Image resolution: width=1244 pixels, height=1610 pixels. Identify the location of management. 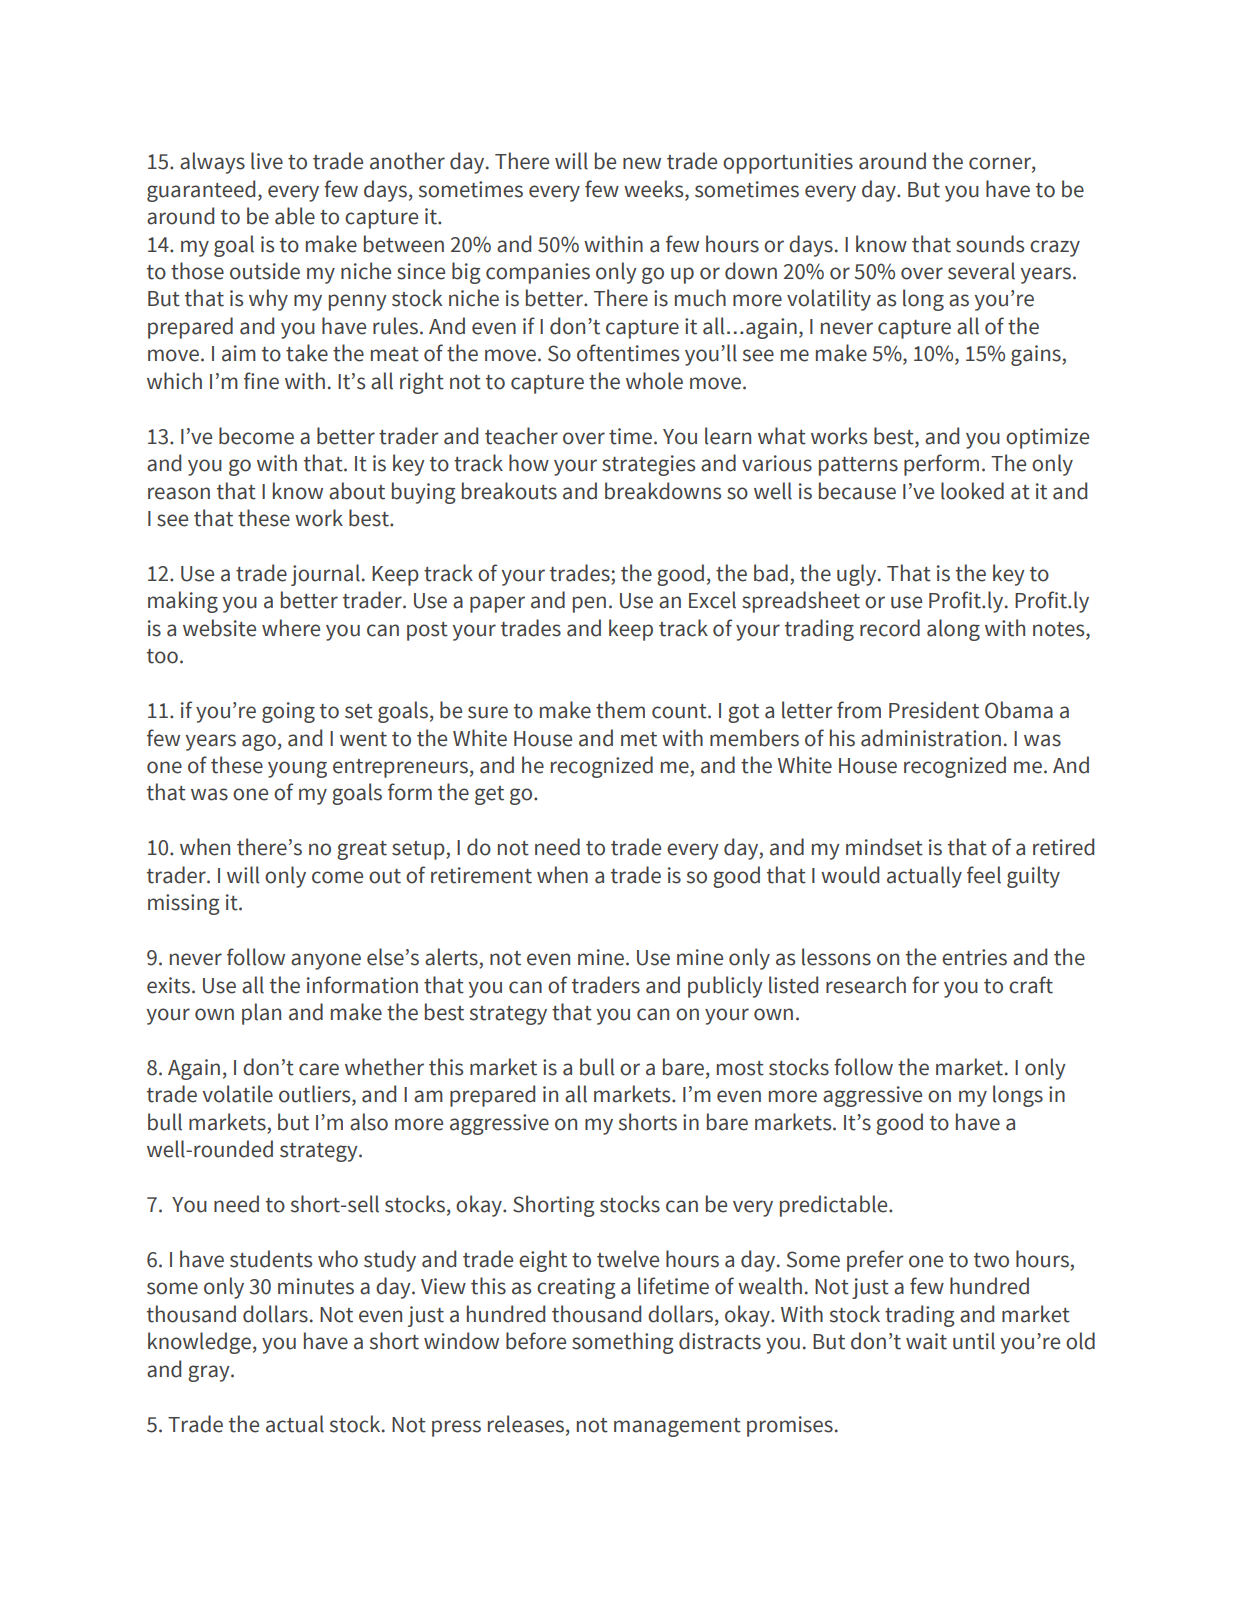
(677, 1427).
